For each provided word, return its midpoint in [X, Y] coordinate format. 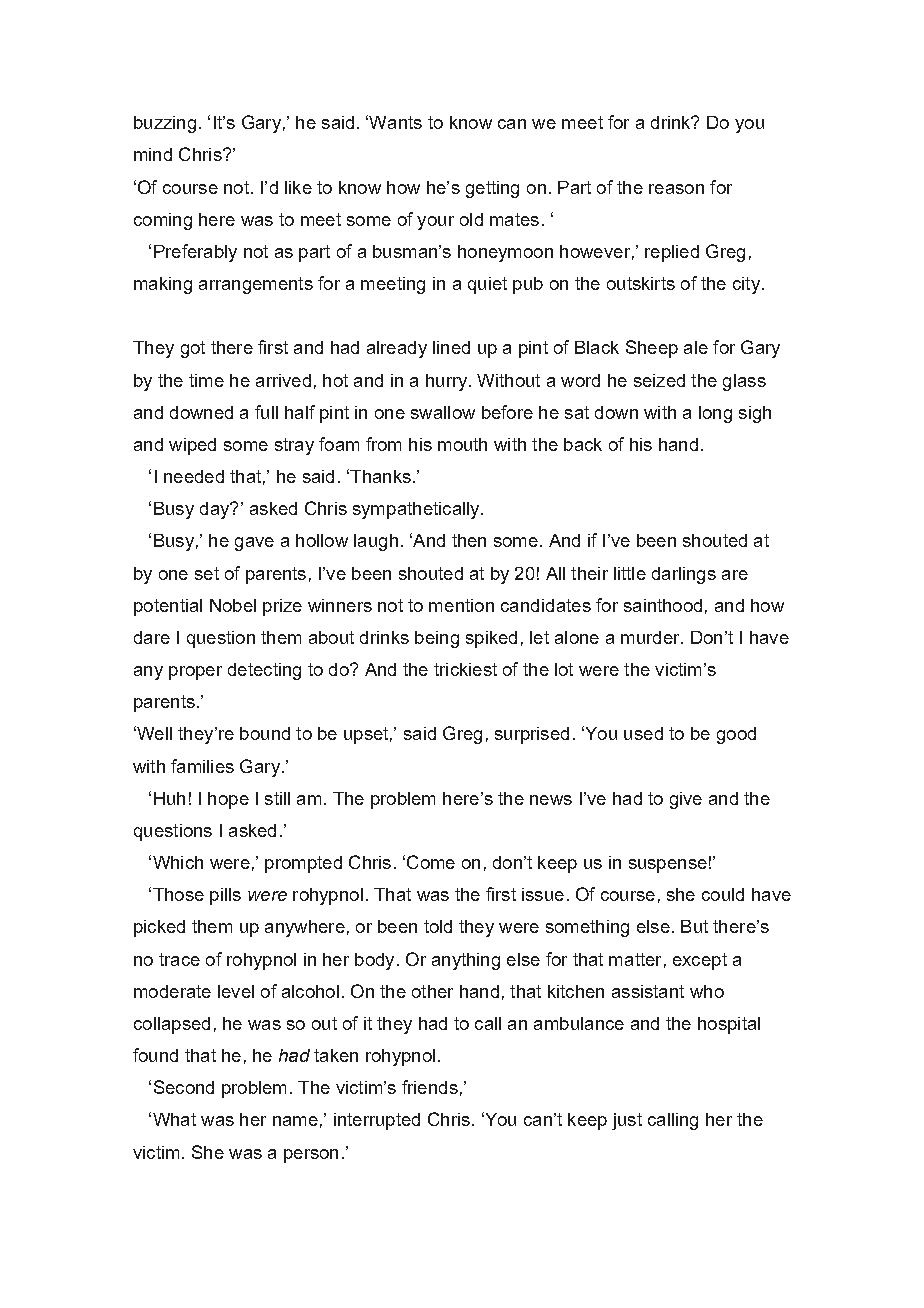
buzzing [165, 124]
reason [676, 189]
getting [492, 189]
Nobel [233, 605]
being [437, 639]
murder [651, 637]
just [627, 1121]
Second [184, 1087]
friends [430, 1087]
